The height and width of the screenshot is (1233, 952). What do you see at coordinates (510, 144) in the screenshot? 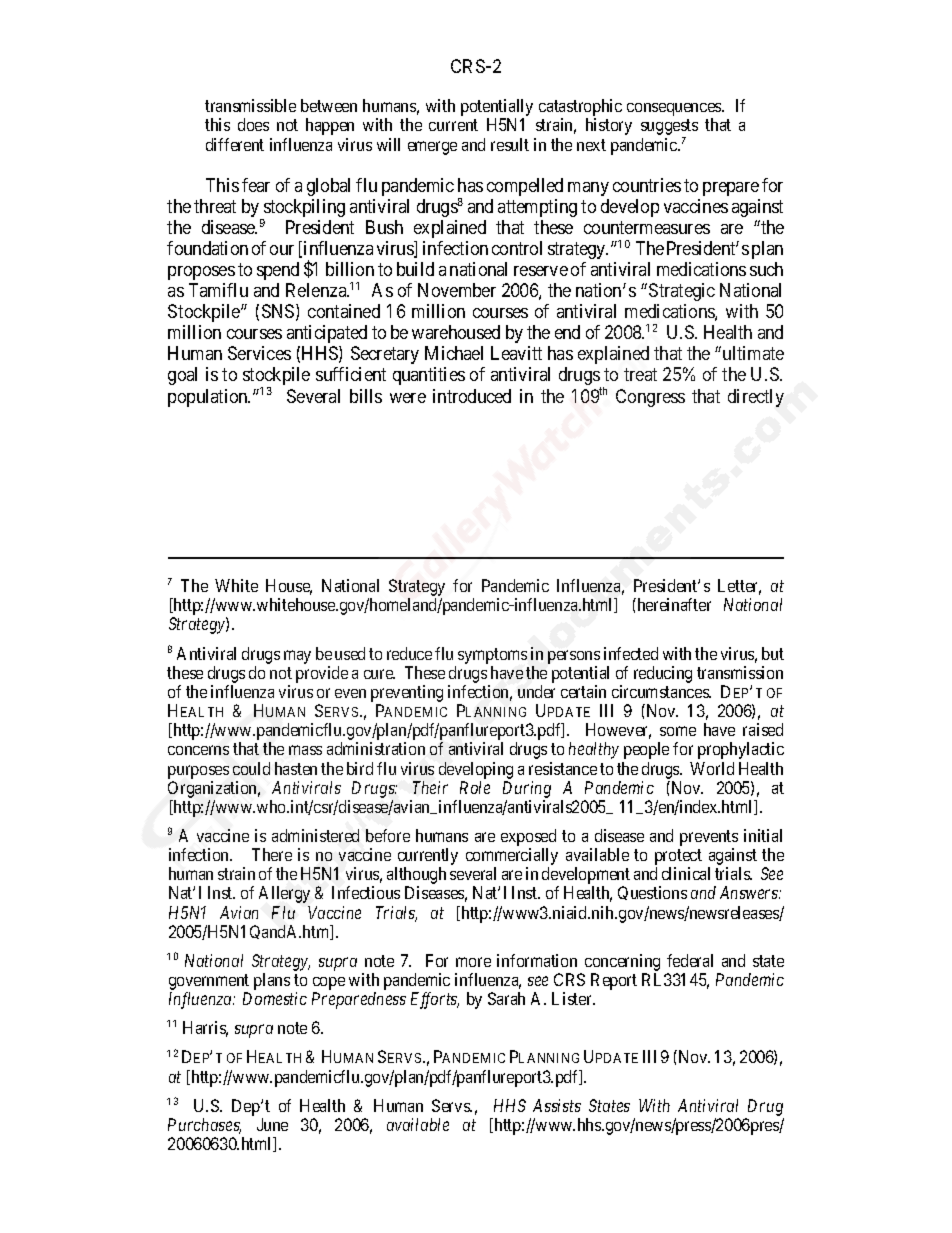
I see `result` at bounding box center [510, 144].
